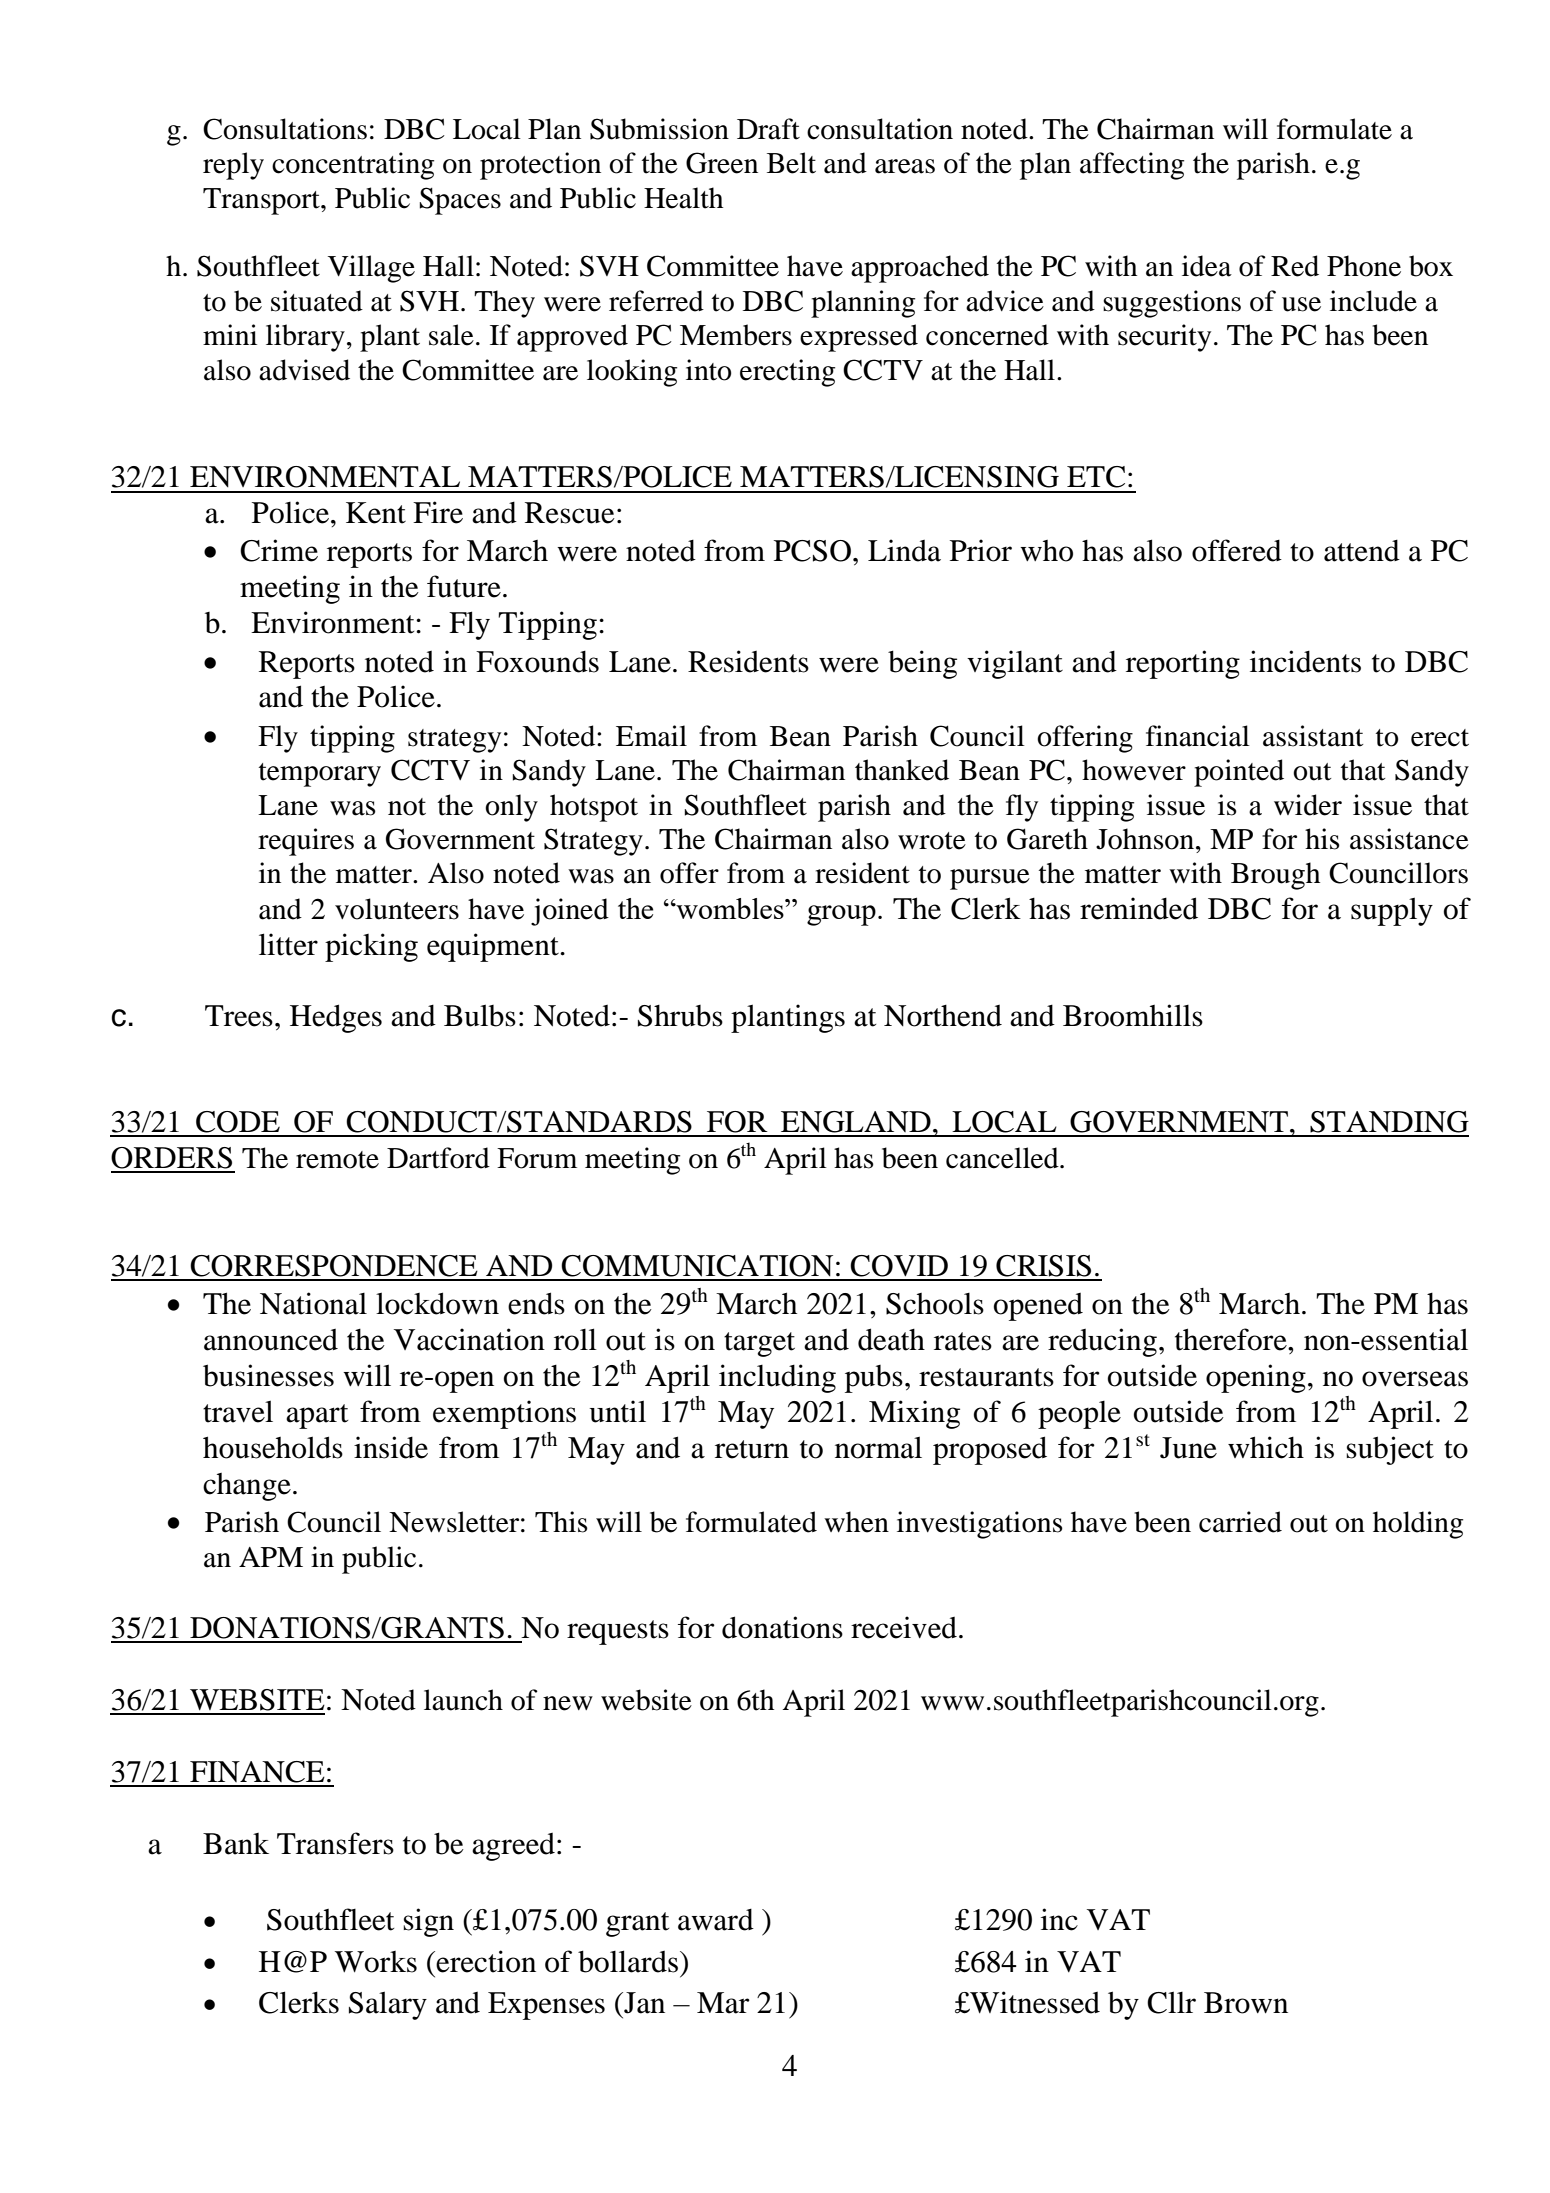 The width and height of the image is (1550, 2193). I want to click on Belt, so click(791, 163).
